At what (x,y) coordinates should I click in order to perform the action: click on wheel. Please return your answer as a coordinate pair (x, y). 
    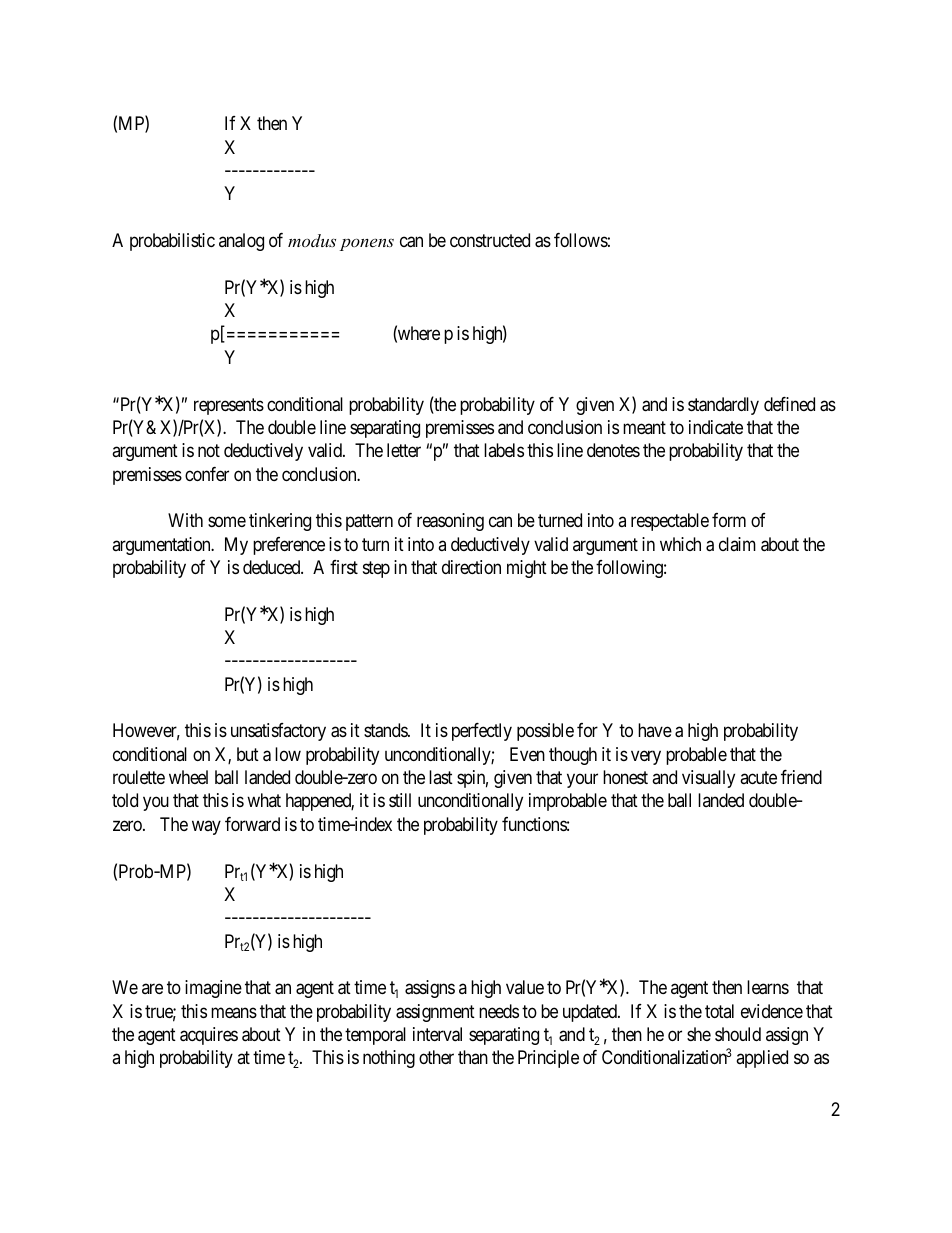
    Looking at the image, I should click on (188, 777).
